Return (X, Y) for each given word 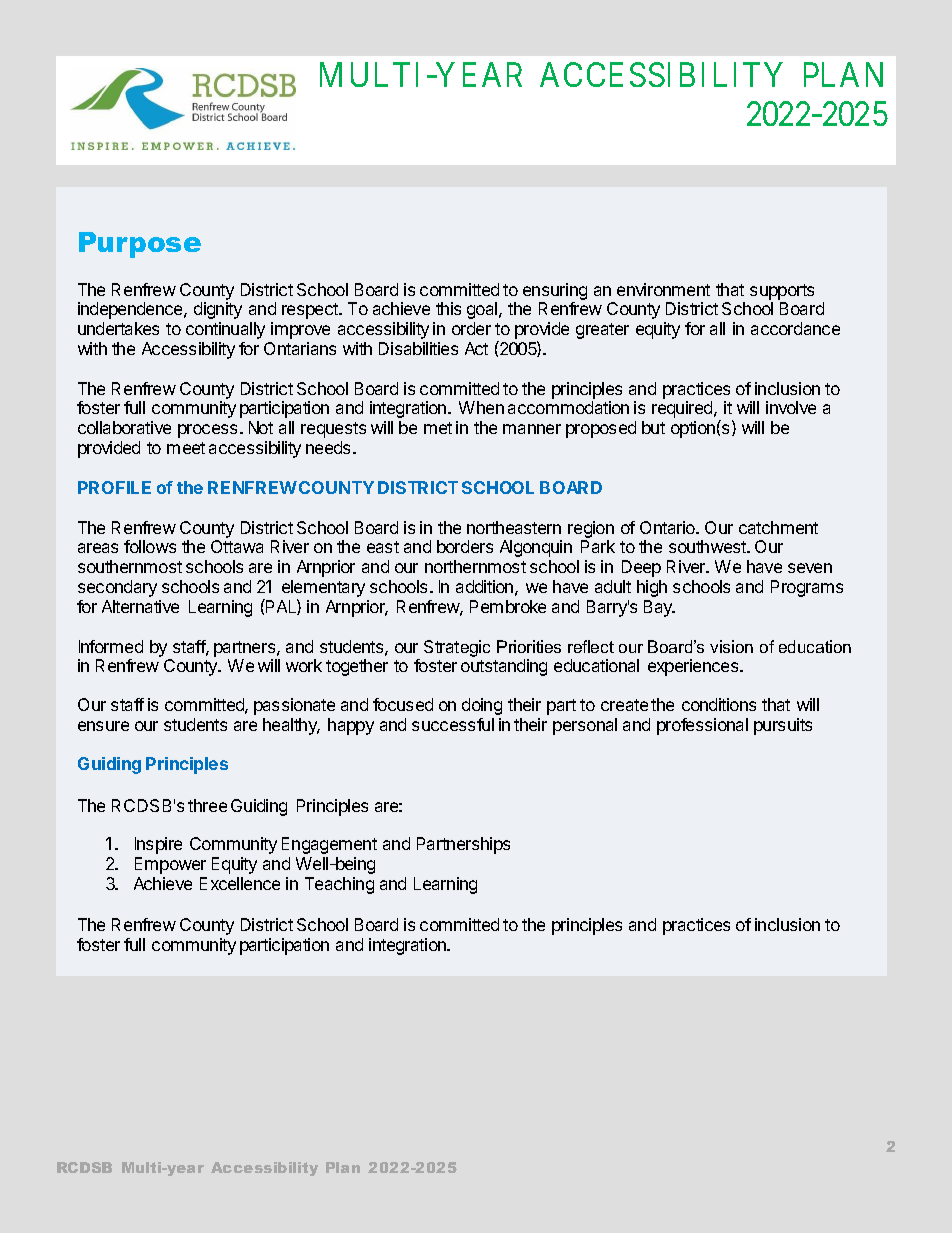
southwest (709, 546)
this (448, 308)
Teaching (339, 885)
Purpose (140, 245)
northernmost (475, 566)
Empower (170, 865)
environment (663, 289)
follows (150, 546)
